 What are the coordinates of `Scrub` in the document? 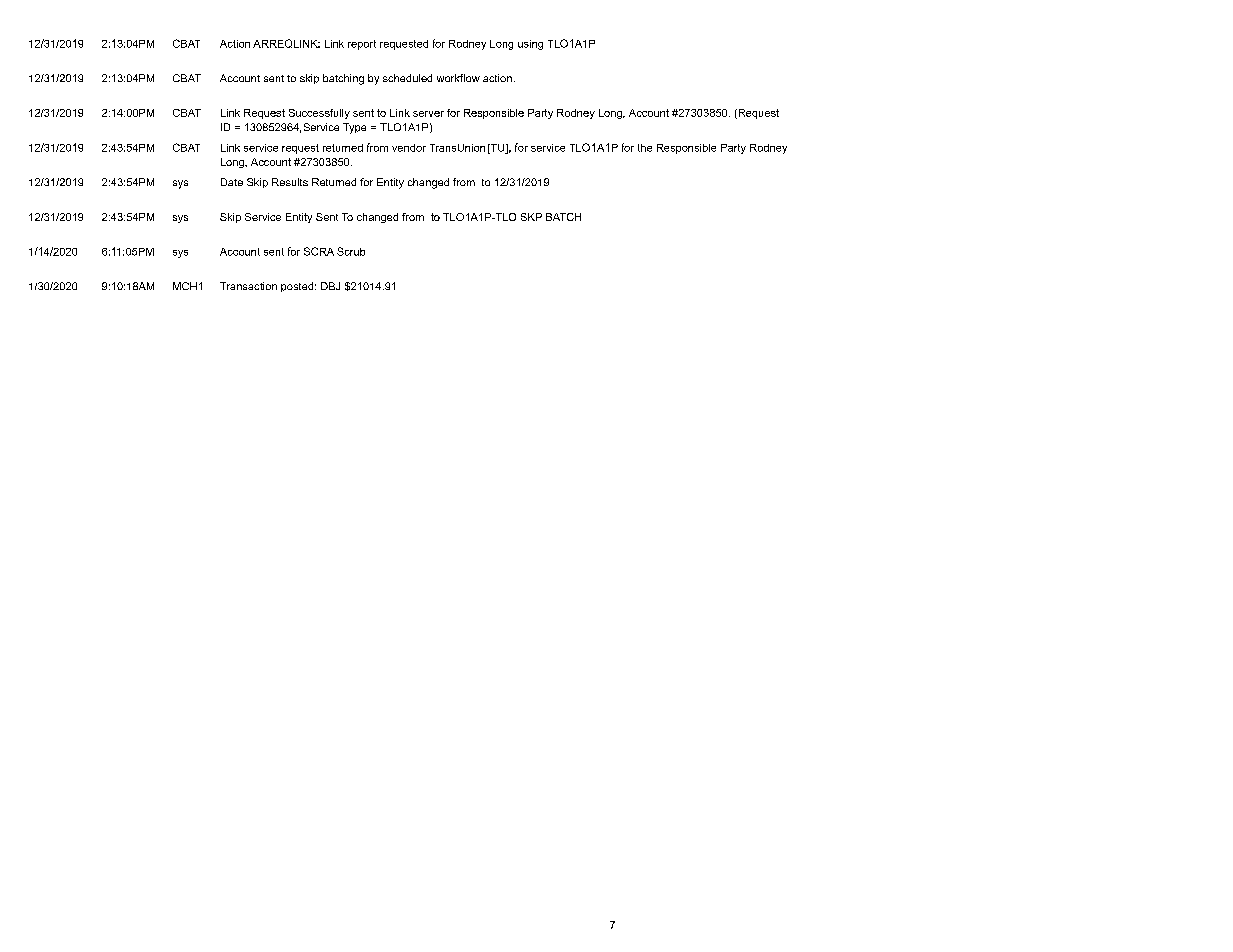 It's located at (351, 251).
